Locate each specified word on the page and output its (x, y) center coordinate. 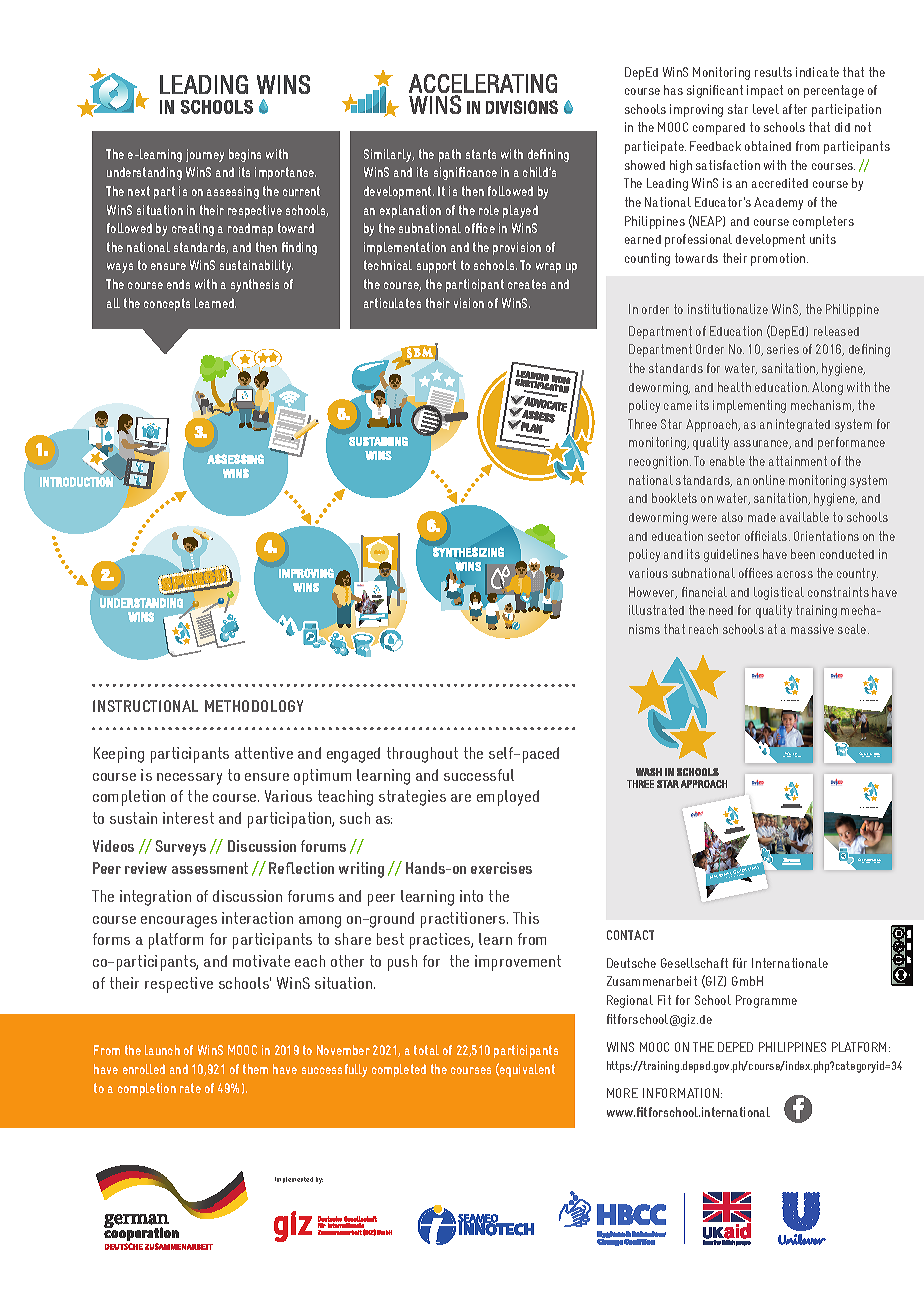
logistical (779, 593)
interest (188, 818)
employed (508, 798)
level (766, 109)
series (783, 349)
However (653, 593)
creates (527, 284)
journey (205, 155)
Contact (630, 935)
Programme (766, 1001)
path (450, 155)
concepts (167, 304)
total (426, 1050)
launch (162, 1050)
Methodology (254, 706)
